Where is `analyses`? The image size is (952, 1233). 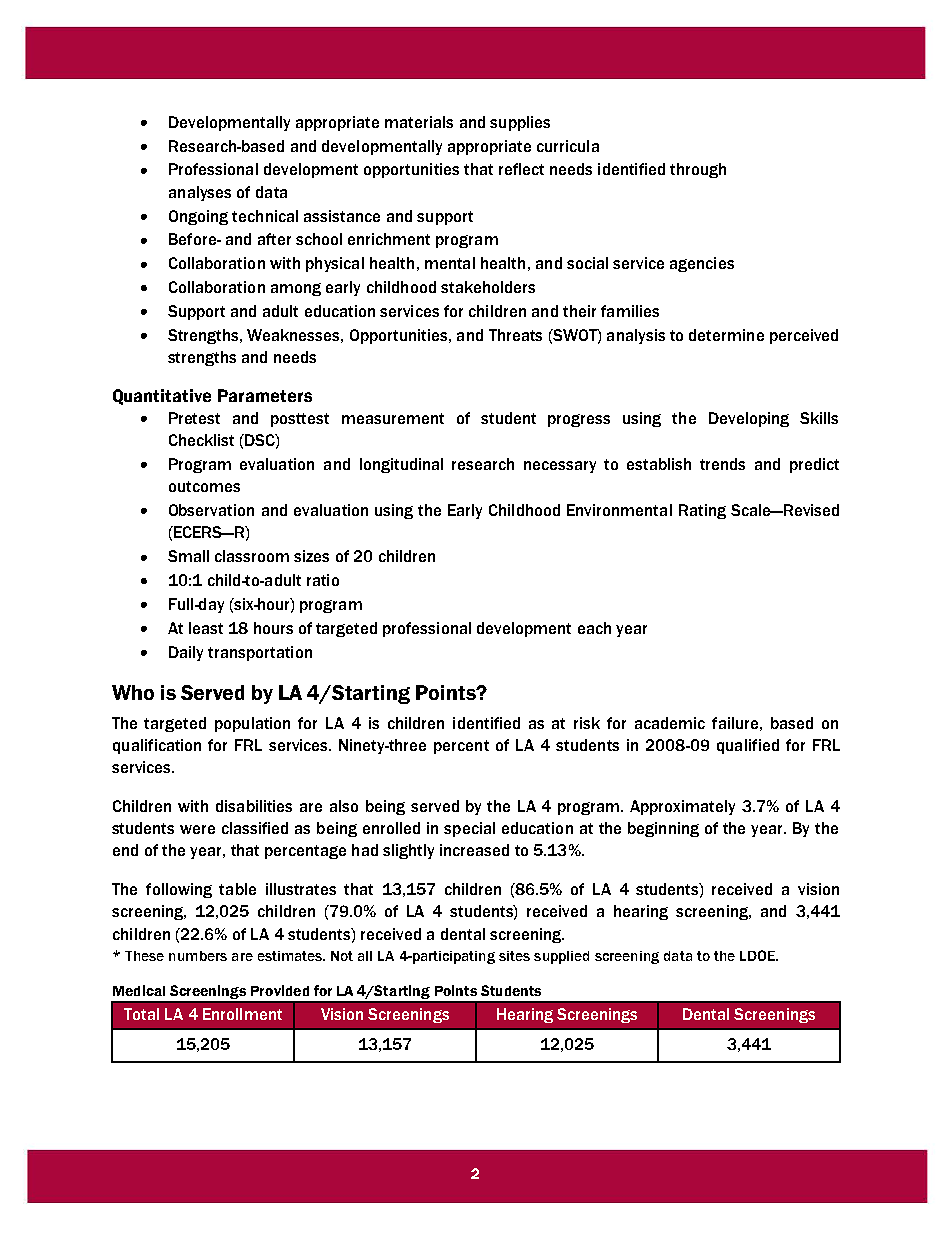 analyses is located at coordinates (200, 193).
